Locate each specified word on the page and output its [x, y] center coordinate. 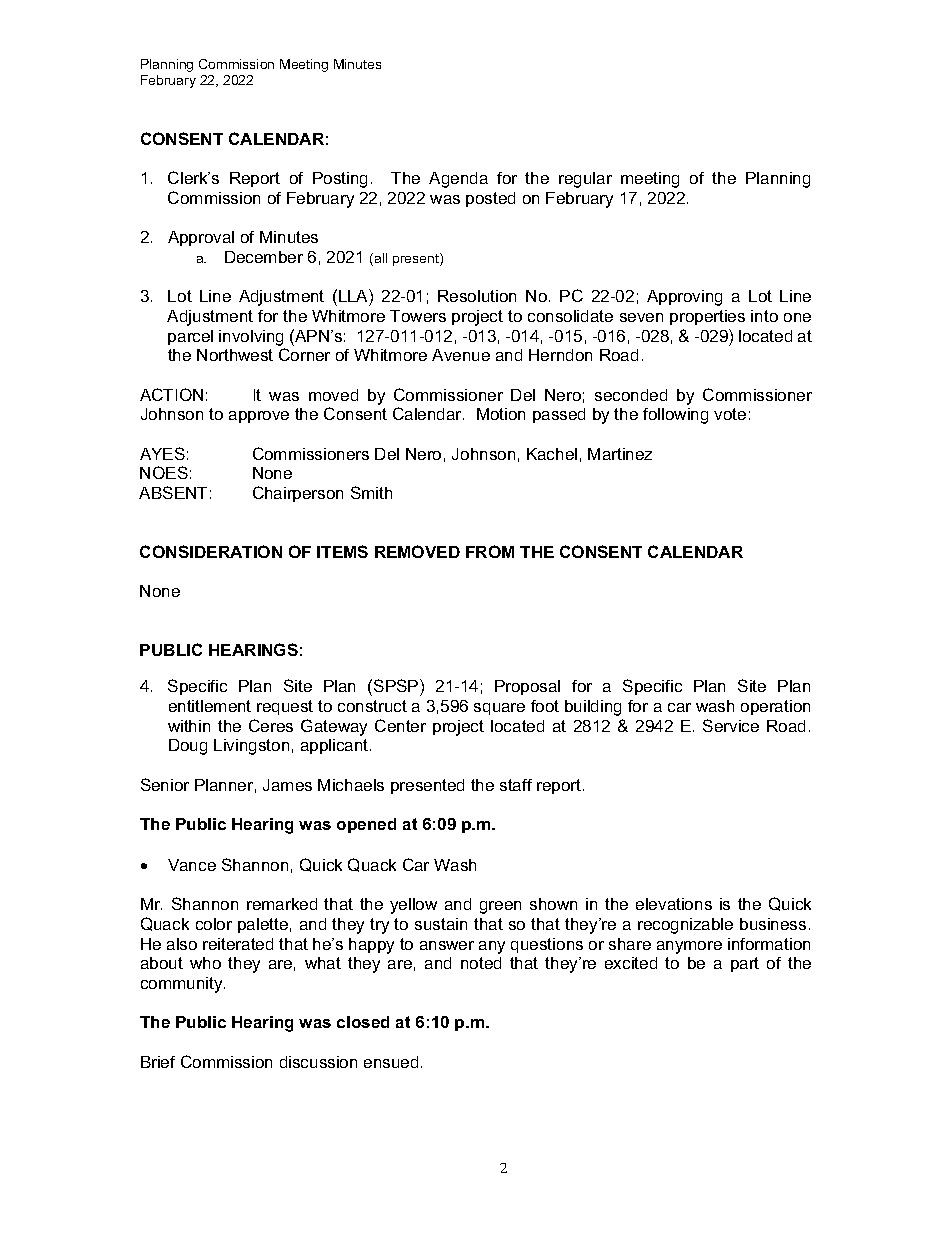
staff [516, 785]
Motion [501, 414]
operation [775, 707]
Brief [158, 1062]
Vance [192, 865]
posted [490, 199]
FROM [490, 551]
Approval [201, 238]
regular [585, 180]
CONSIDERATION [211, 551]
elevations [674, 904]
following [675, 416]
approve [259, 417]
